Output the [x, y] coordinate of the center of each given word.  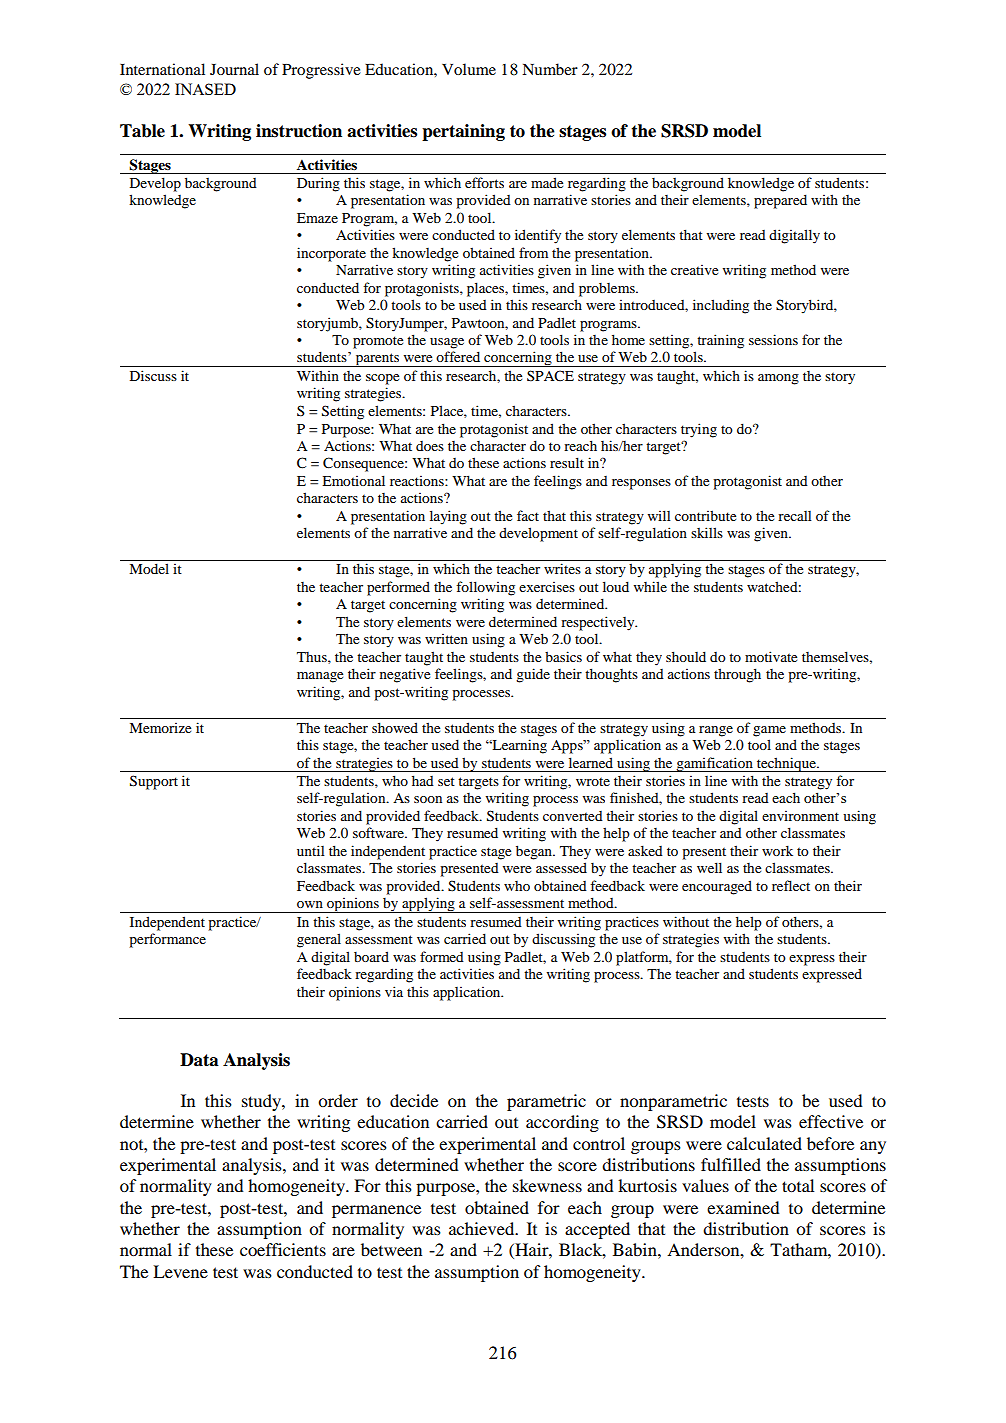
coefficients [283, 1249]
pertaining [463, 132]
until [311, 850]
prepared [780, 201]
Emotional [353, 480]
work [777, 850]
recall [795, 516]
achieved [483, 1228]
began [535, 852]
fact [528, 515]
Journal [234, 69]
